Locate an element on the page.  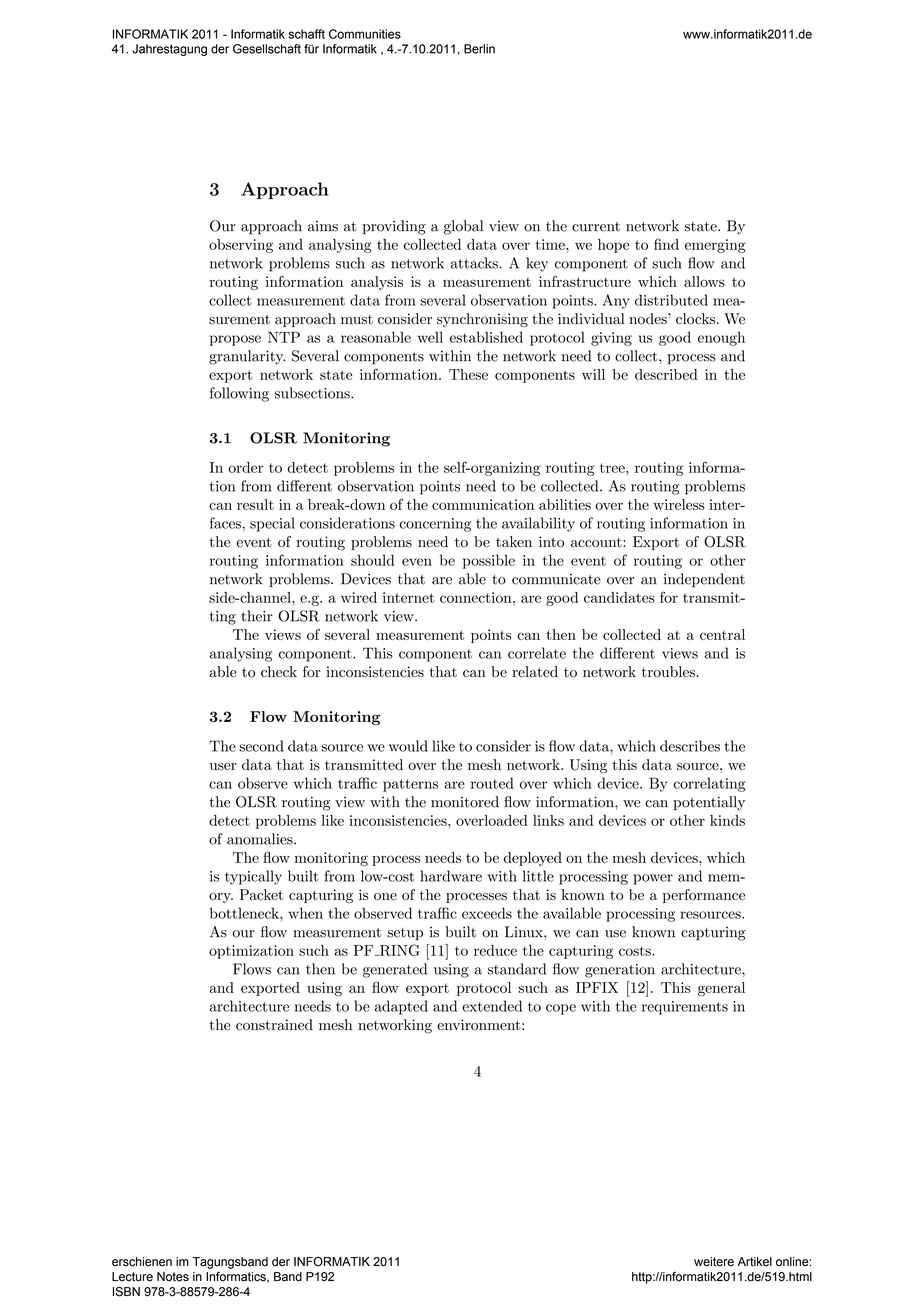
Notes is located at coordinates (173, 1277).
